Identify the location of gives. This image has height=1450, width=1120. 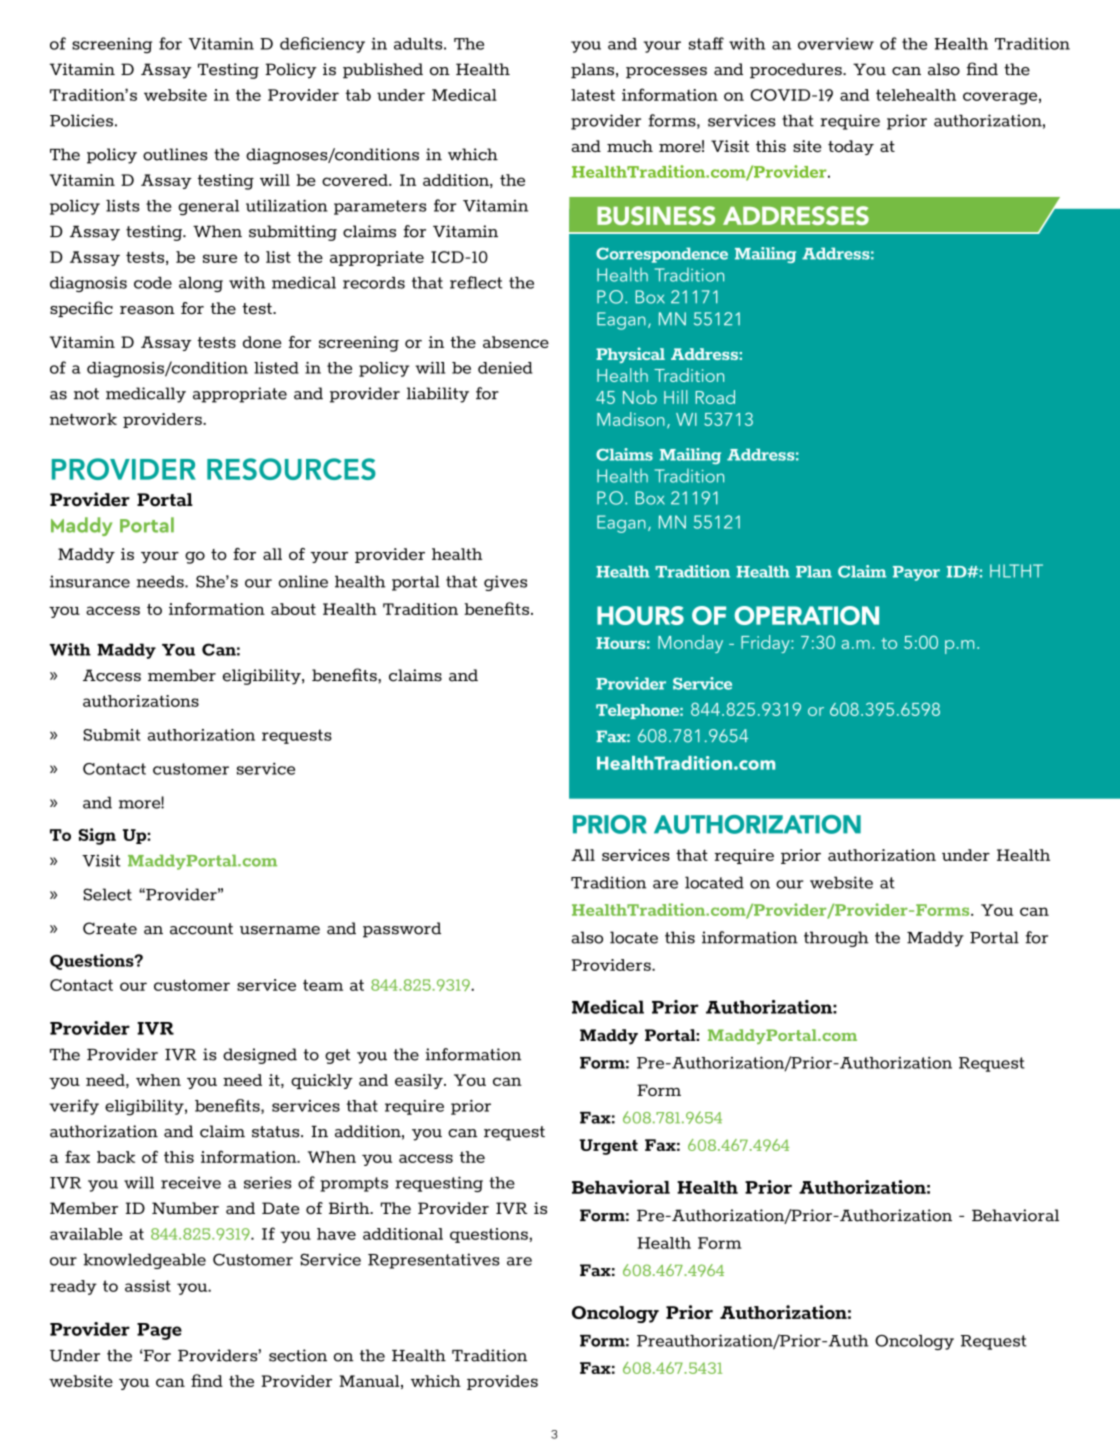
(505, 583).
